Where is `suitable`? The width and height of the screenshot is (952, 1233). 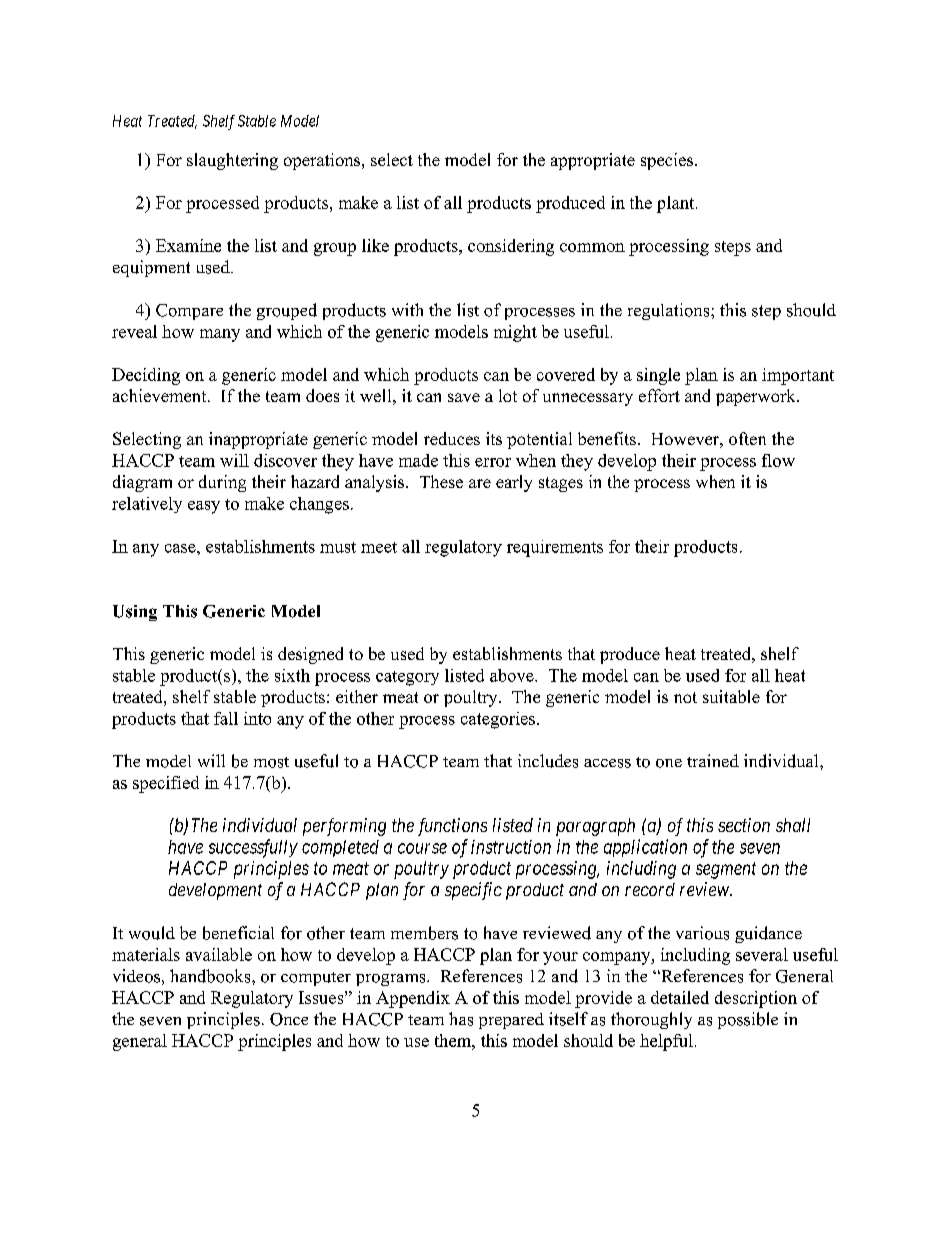 suitable is located at coordinates (731, 696).
